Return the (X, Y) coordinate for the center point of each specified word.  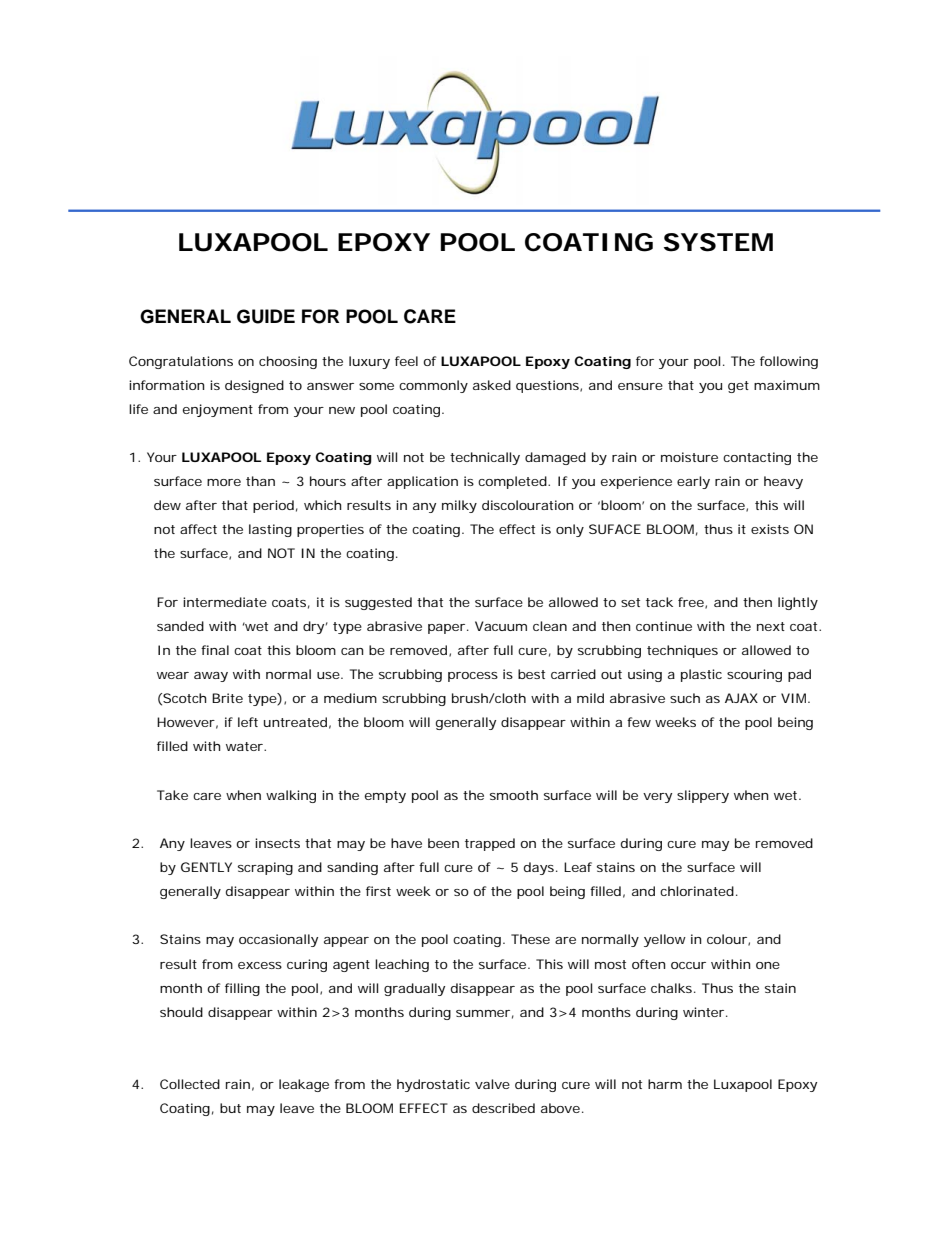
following (789, 362)
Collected (190, 1084)
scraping (265, 868)
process (473, 677)
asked (492, 385)
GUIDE (266, 316)
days (541, 868)
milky (459, 506)
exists (770, 529)
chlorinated (699, 891)
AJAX (741, 698)
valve (492, 1084)
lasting (270, 530)
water (246, 746)
